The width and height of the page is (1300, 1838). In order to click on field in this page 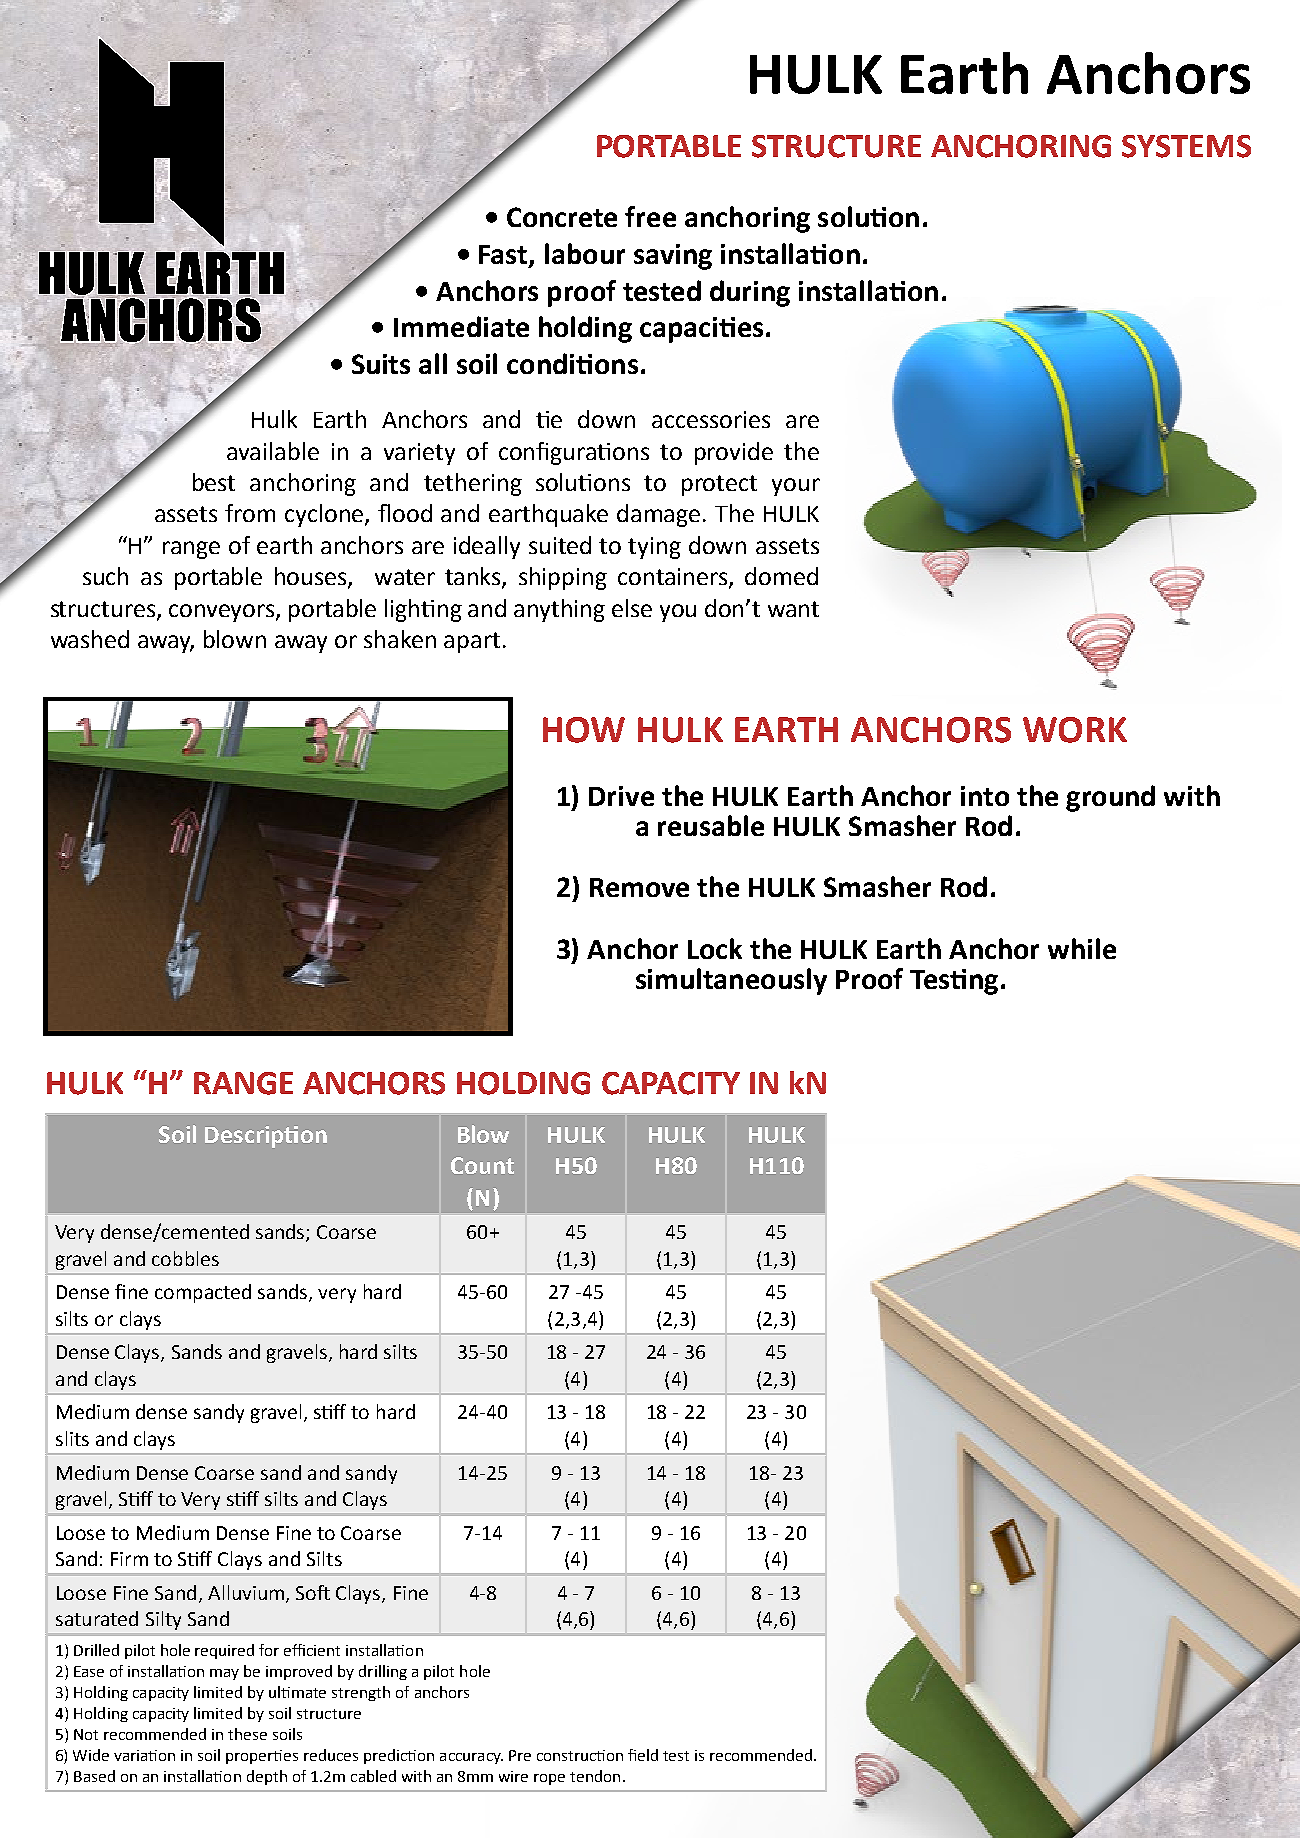, I will do `click(643, 1755)`.
